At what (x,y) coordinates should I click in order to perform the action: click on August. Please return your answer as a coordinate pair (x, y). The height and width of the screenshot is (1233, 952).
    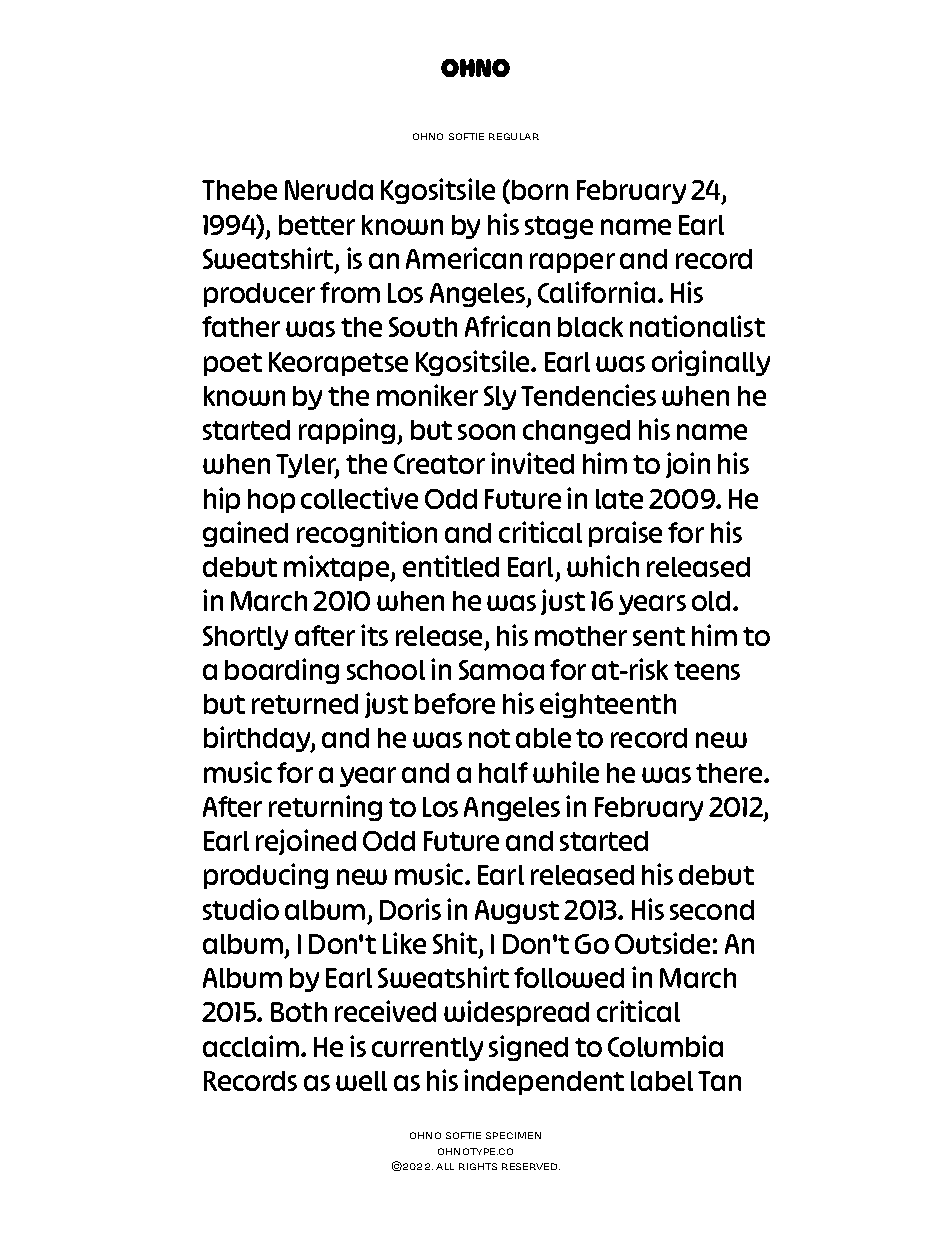
    Looking at the image, I should click on (517, 912).
